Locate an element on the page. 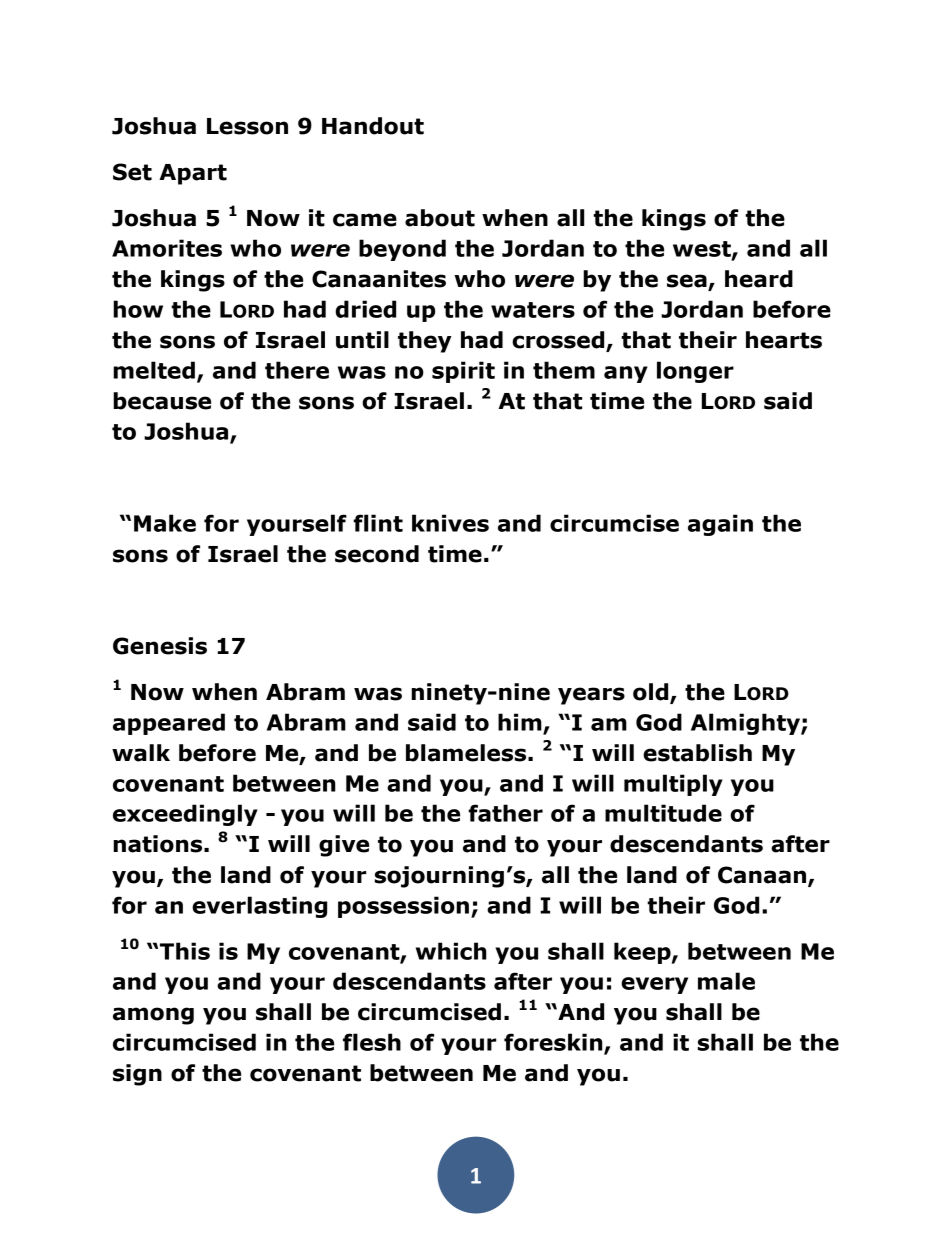 Image resolution: width=952 pixels, height=1233 pixels. about is located at coordinates (440, 218).
